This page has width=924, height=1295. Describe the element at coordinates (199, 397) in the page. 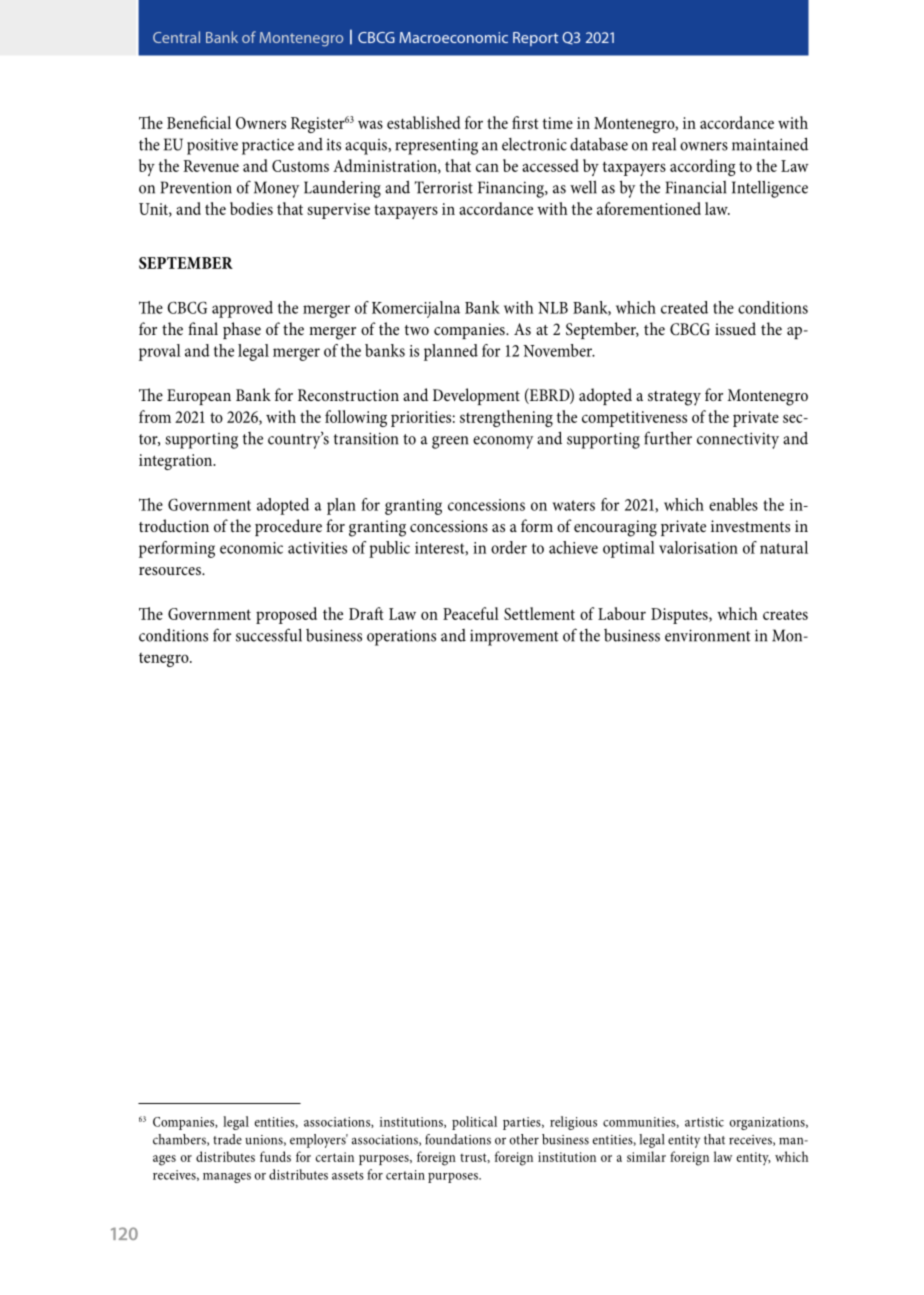

I see `European` at that location.
